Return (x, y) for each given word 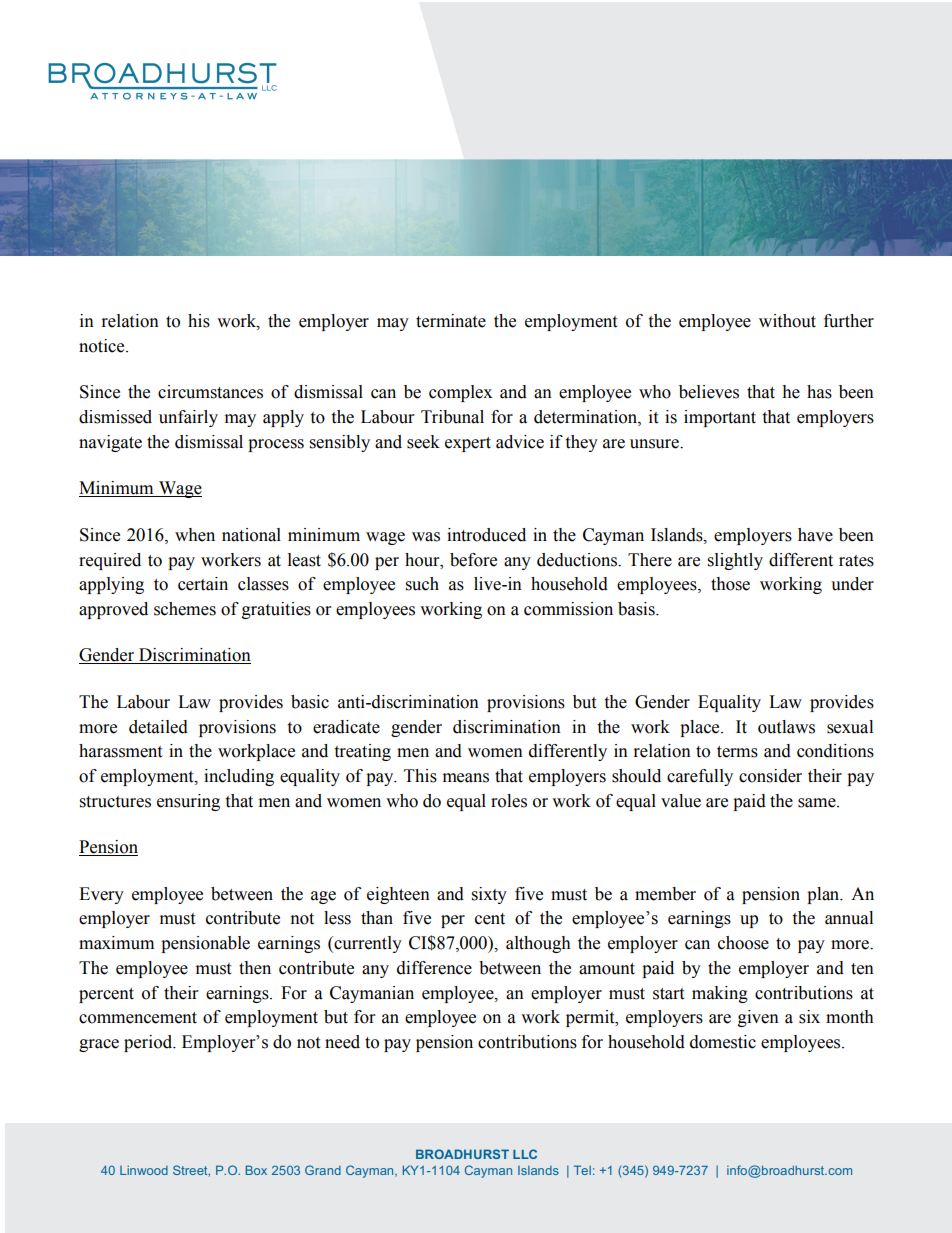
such (422, 584)
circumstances (210, 392)
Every (101, 895)
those (730, 584)
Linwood (144, 1170)
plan (824, 895)
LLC (525, 1154)
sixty (489, 895)
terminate (451, 321)
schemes (185, 609)
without (787, 321)
